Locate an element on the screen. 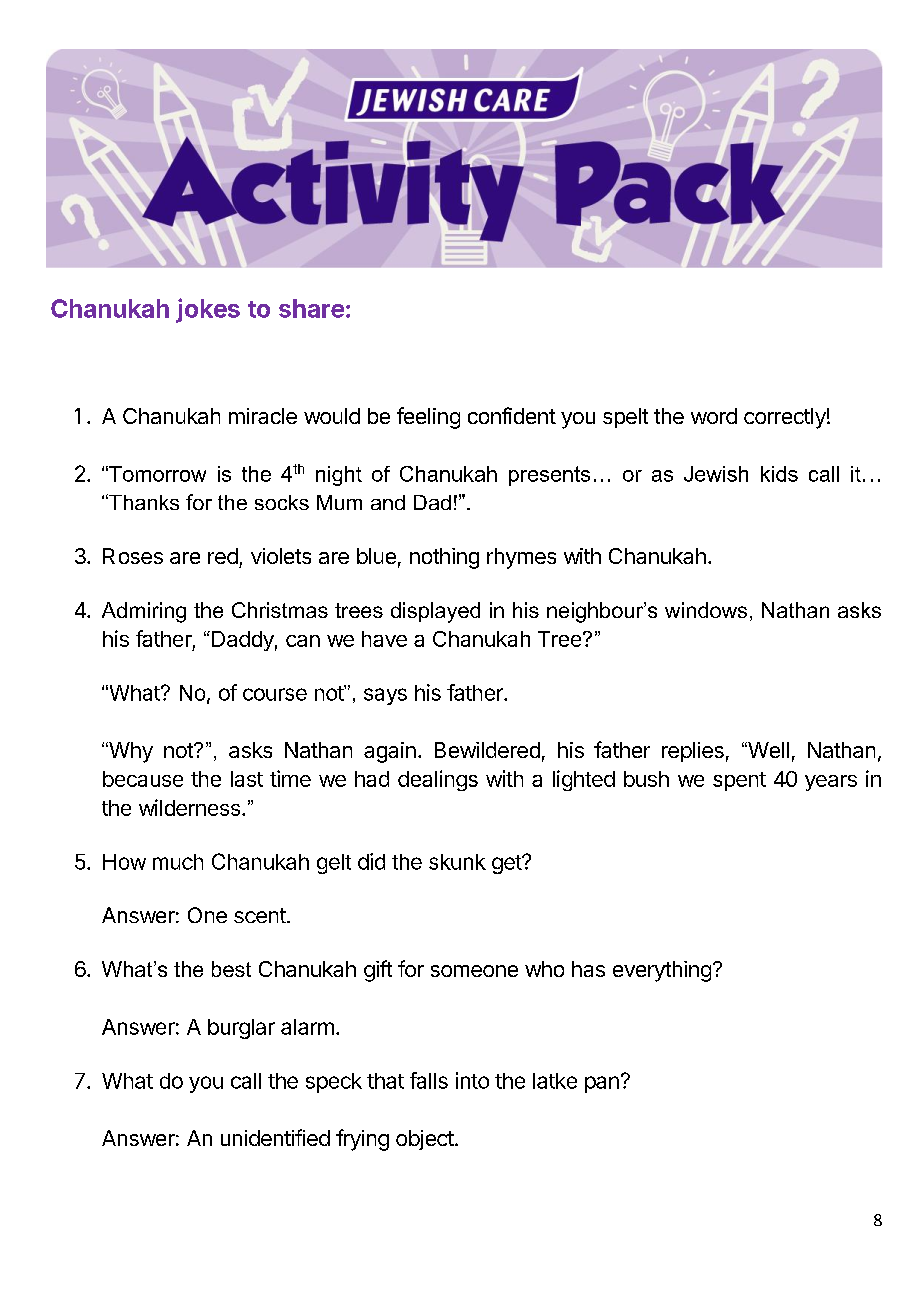  Bewildered is located at coordinates (487, 750).
